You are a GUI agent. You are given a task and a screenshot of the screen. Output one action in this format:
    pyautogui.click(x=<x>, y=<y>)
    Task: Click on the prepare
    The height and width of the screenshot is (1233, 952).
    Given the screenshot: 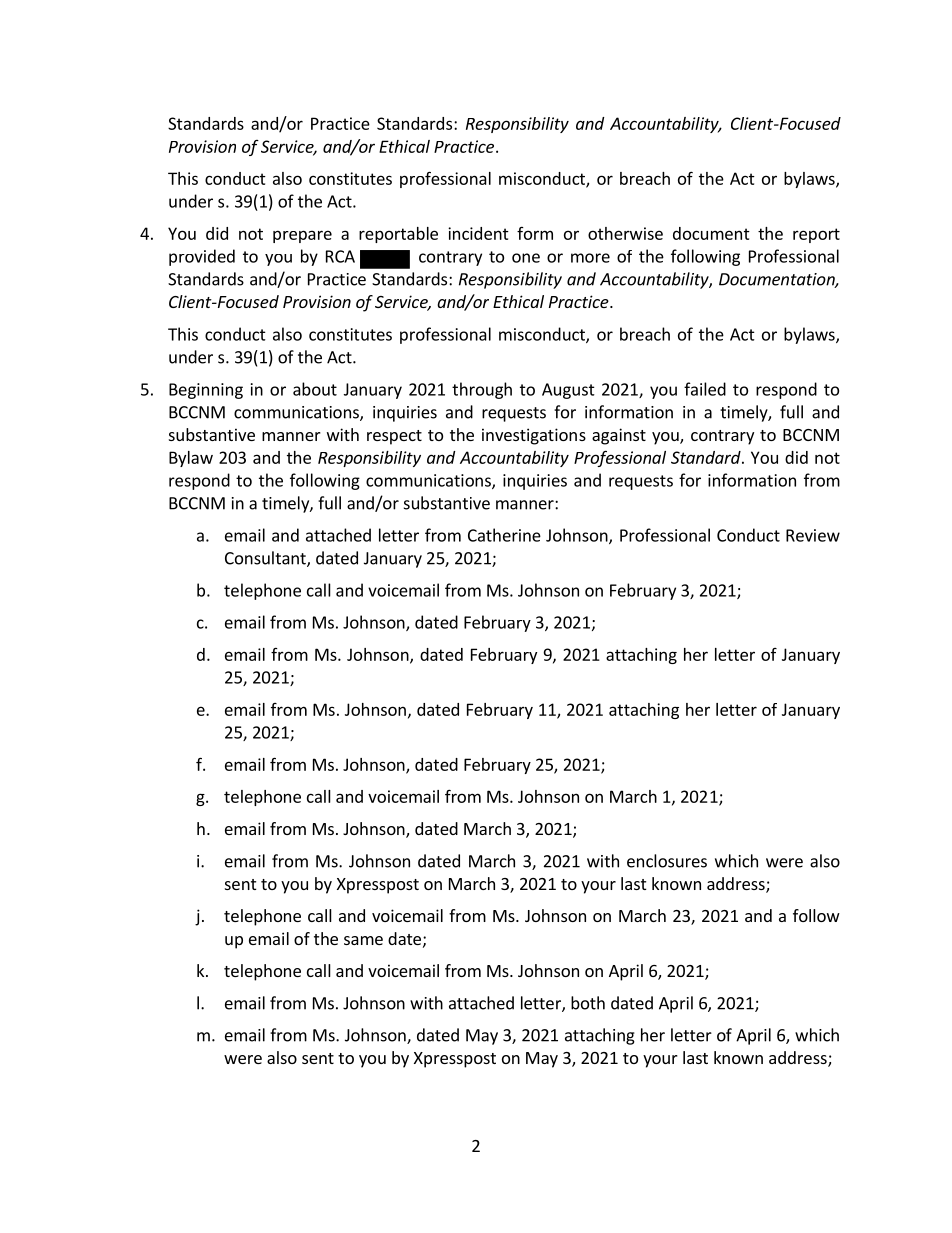 What is the action you would take?
    pyautogui.click(x=302, y=236)
